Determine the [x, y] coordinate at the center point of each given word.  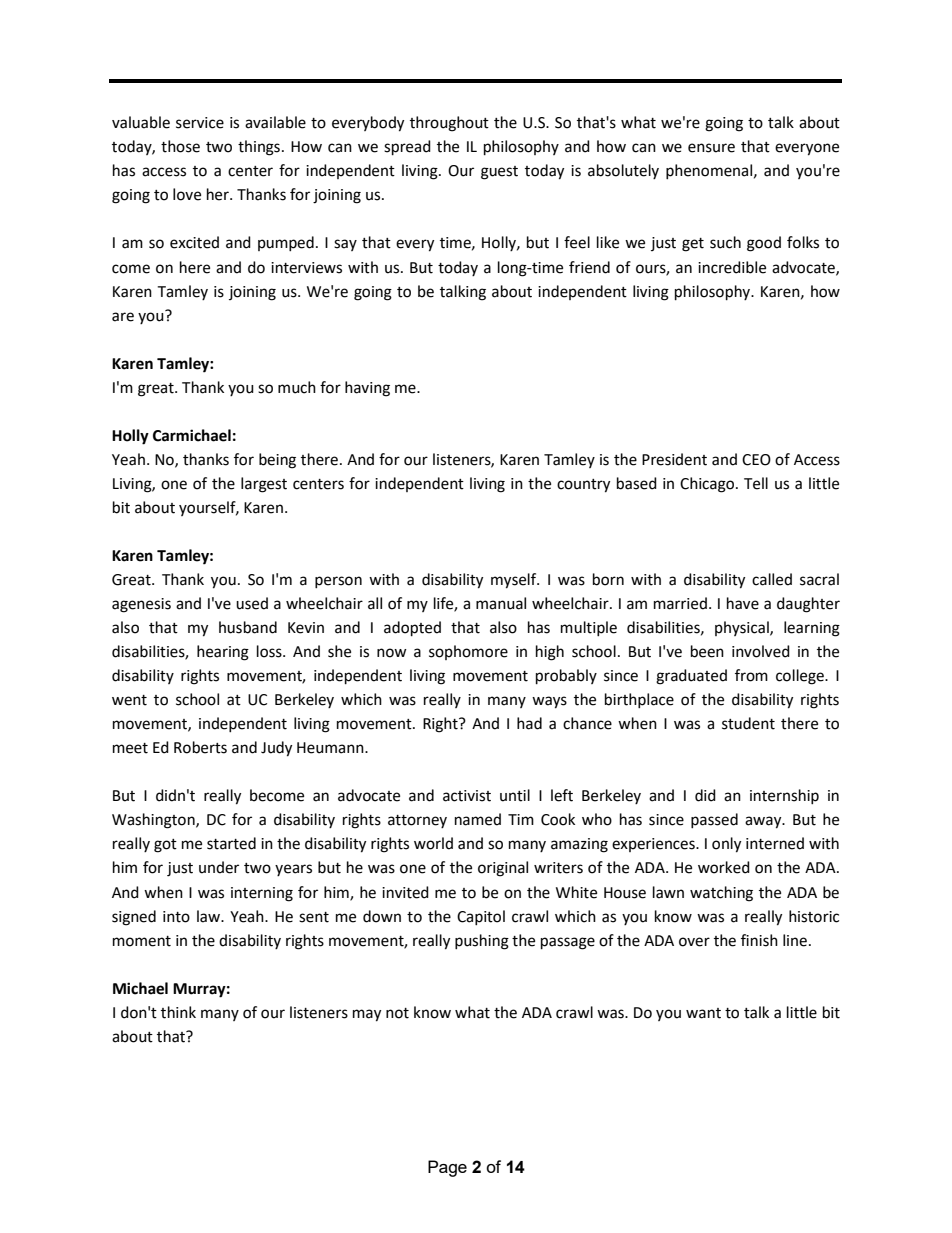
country [583, 486]
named [478, 819]
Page [447, 1168]
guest [499, 173]
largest [264, 485]
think [178, 1012]
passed [714, 820]
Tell [756, 483]
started [231, 843]
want [703, 1013]
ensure [711, 148]
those [180, 146]
